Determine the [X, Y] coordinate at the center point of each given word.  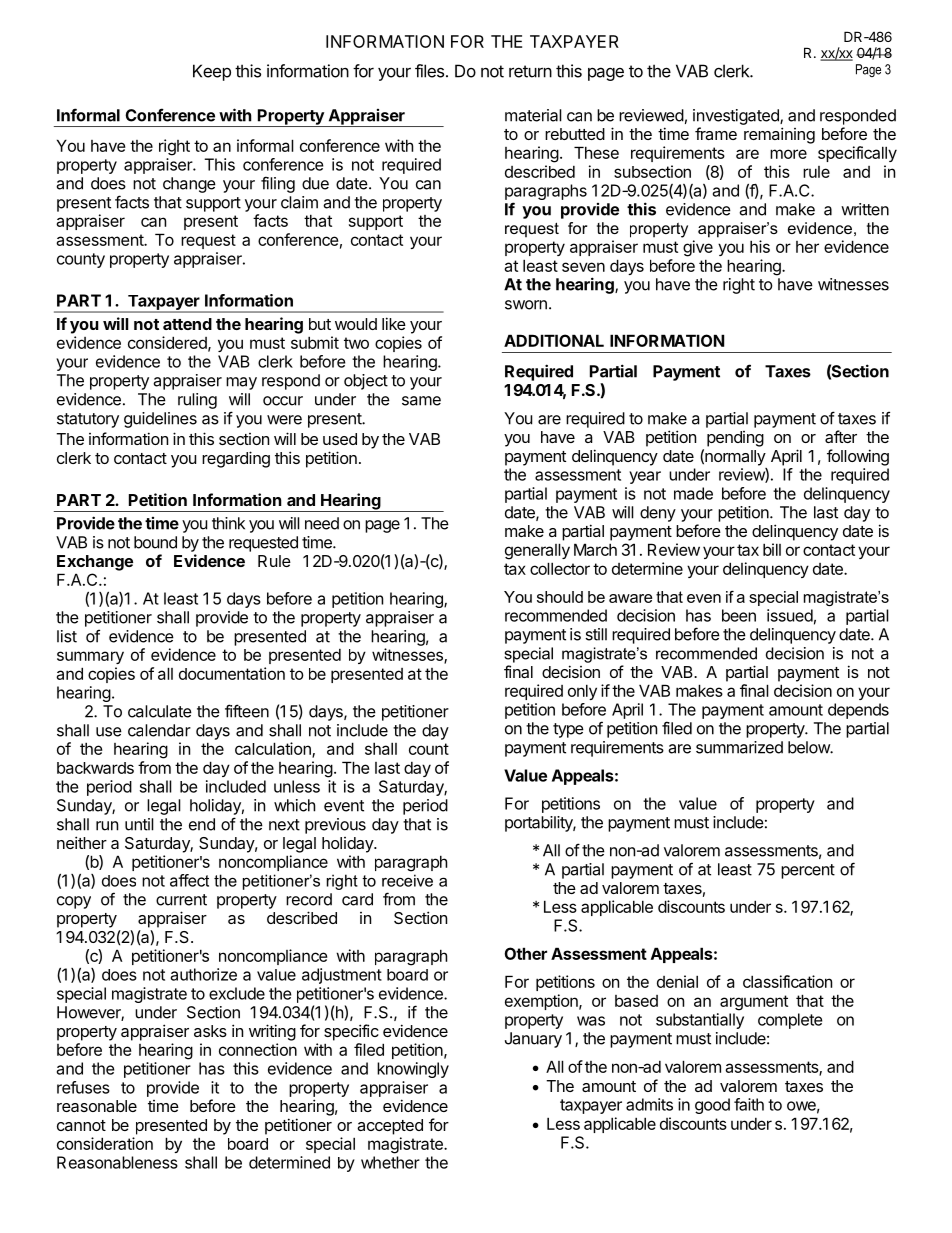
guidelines [160, 420]
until [139, 824]
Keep [212, 72]
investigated [737, 117]
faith [749, 1104]
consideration [105, 1143]
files [431, 71]
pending [735, 439]
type [568, 730]
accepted [390, 1127]
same [421, 401]
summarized [739, 747]
